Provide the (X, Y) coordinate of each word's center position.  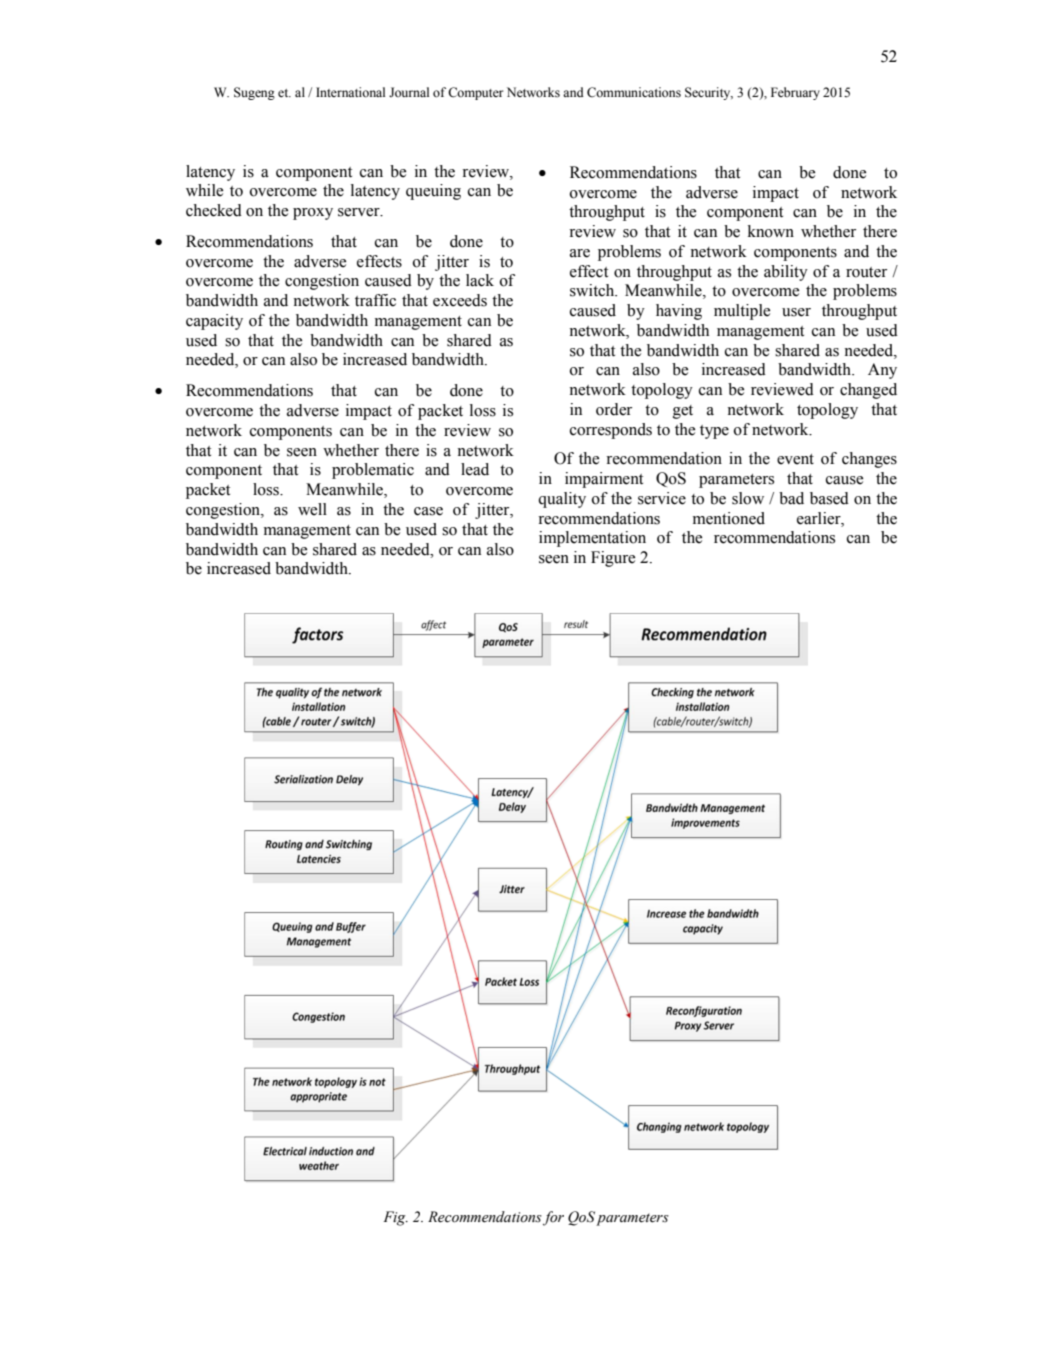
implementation (592, 539)
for (553, 1218)
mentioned (729, 518)
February (795, 93)
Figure (613, 559)
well (312, 509)
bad (791, 498)
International (350, 92)
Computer (476, 93)
